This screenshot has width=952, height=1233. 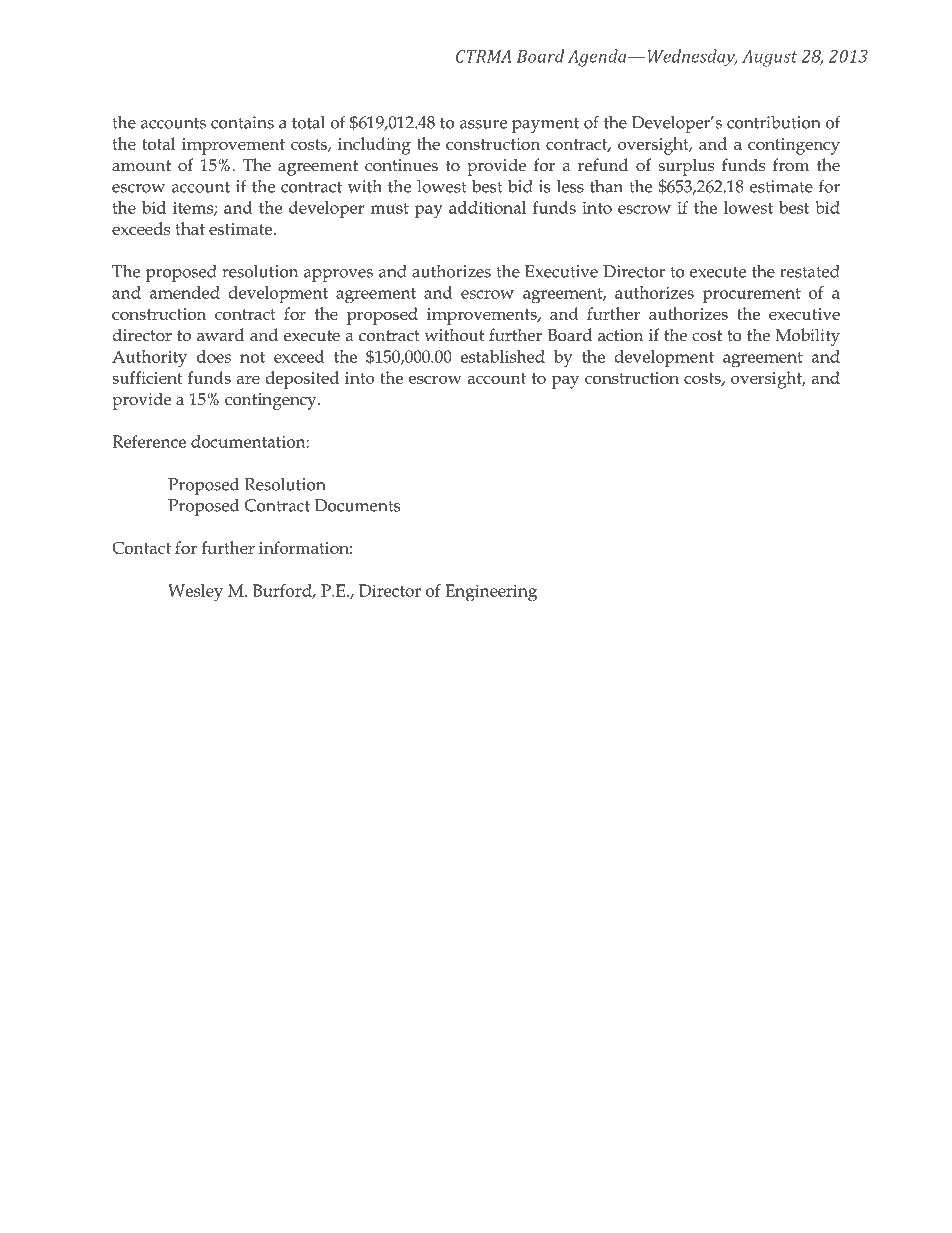 I want to click on Engineering, so click(x=491, y=593).
